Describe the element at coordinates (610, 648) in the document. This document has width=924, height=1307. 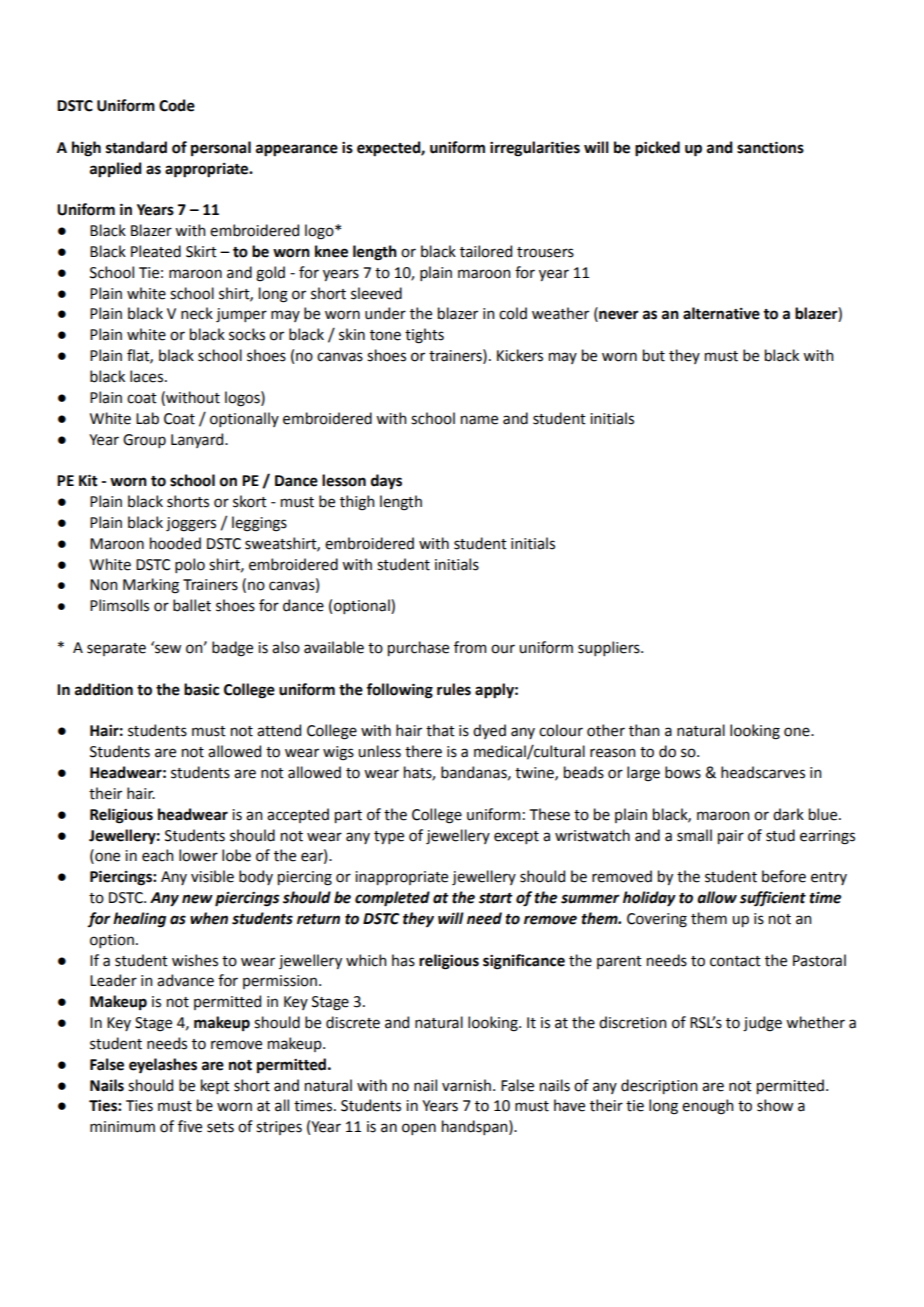
I see `suppliers` at that location.
